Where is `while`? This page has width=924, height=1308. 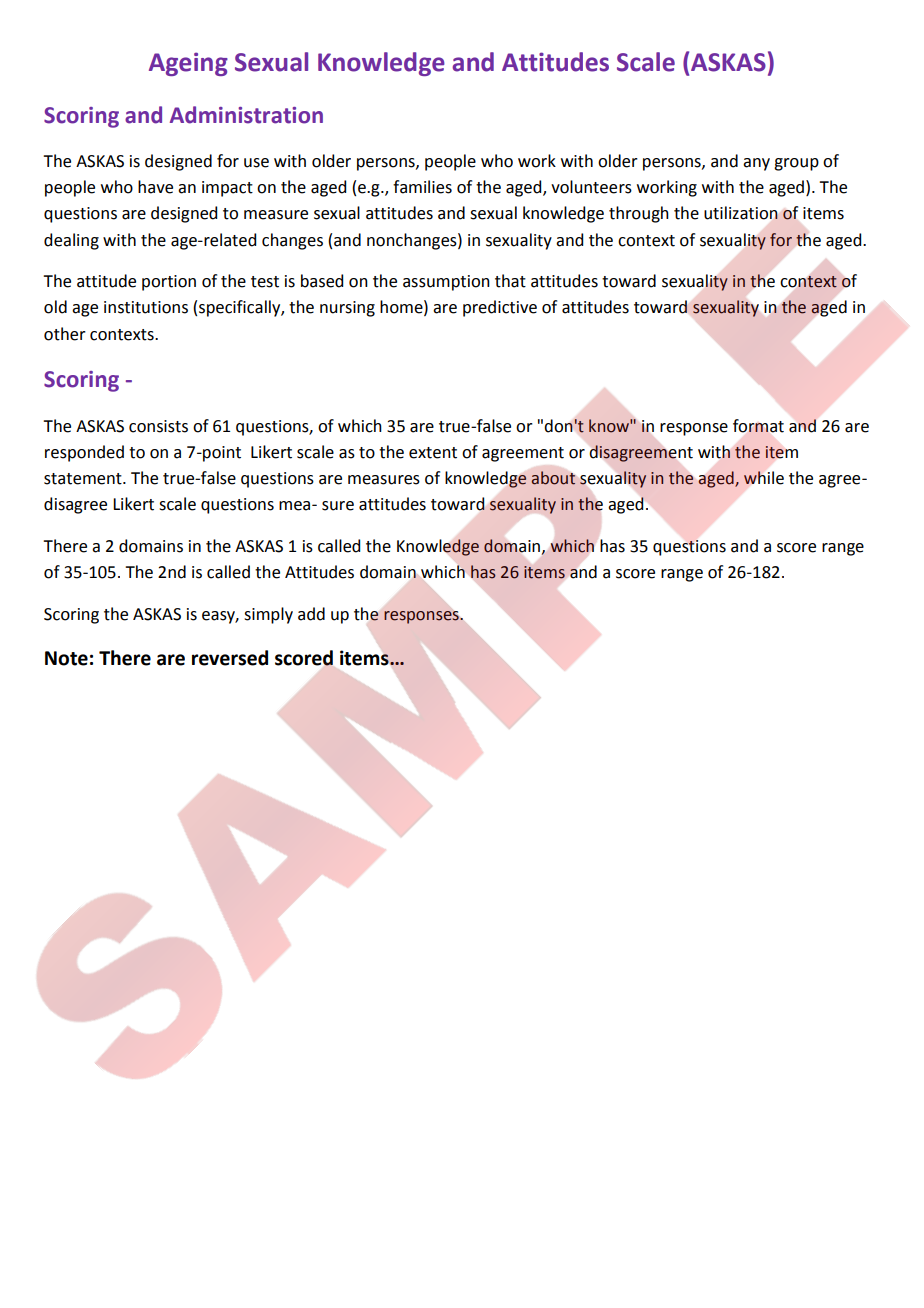 while is located at coordinates (764, 478).
